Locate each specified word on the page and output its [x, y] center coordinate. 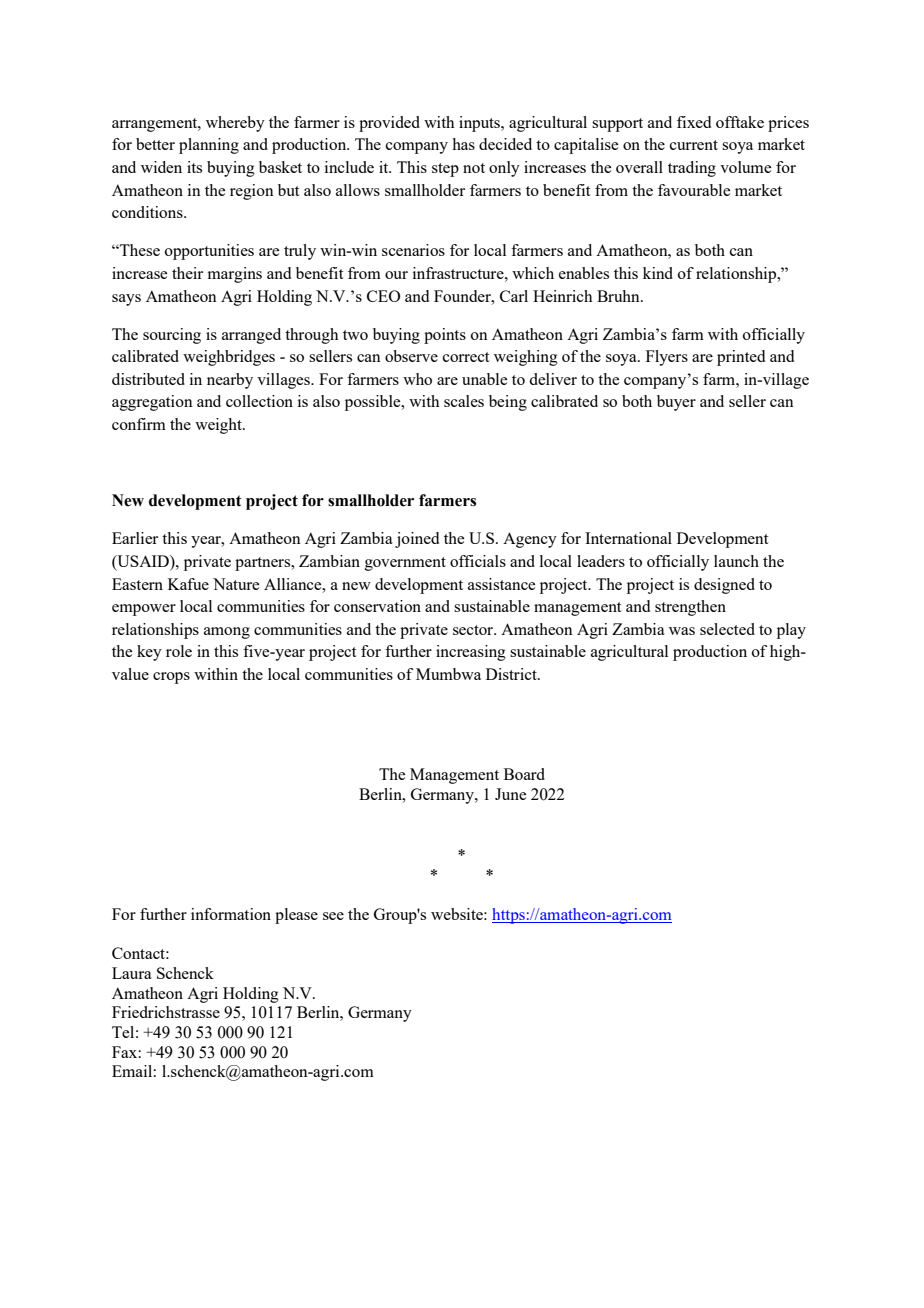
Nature [236, 584]
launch [736, 561]
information [231, 914]
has [463, 144]
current [694, 145]
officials [478, 561]
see [333, 916]
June [510, 794]
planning [209, 146]
